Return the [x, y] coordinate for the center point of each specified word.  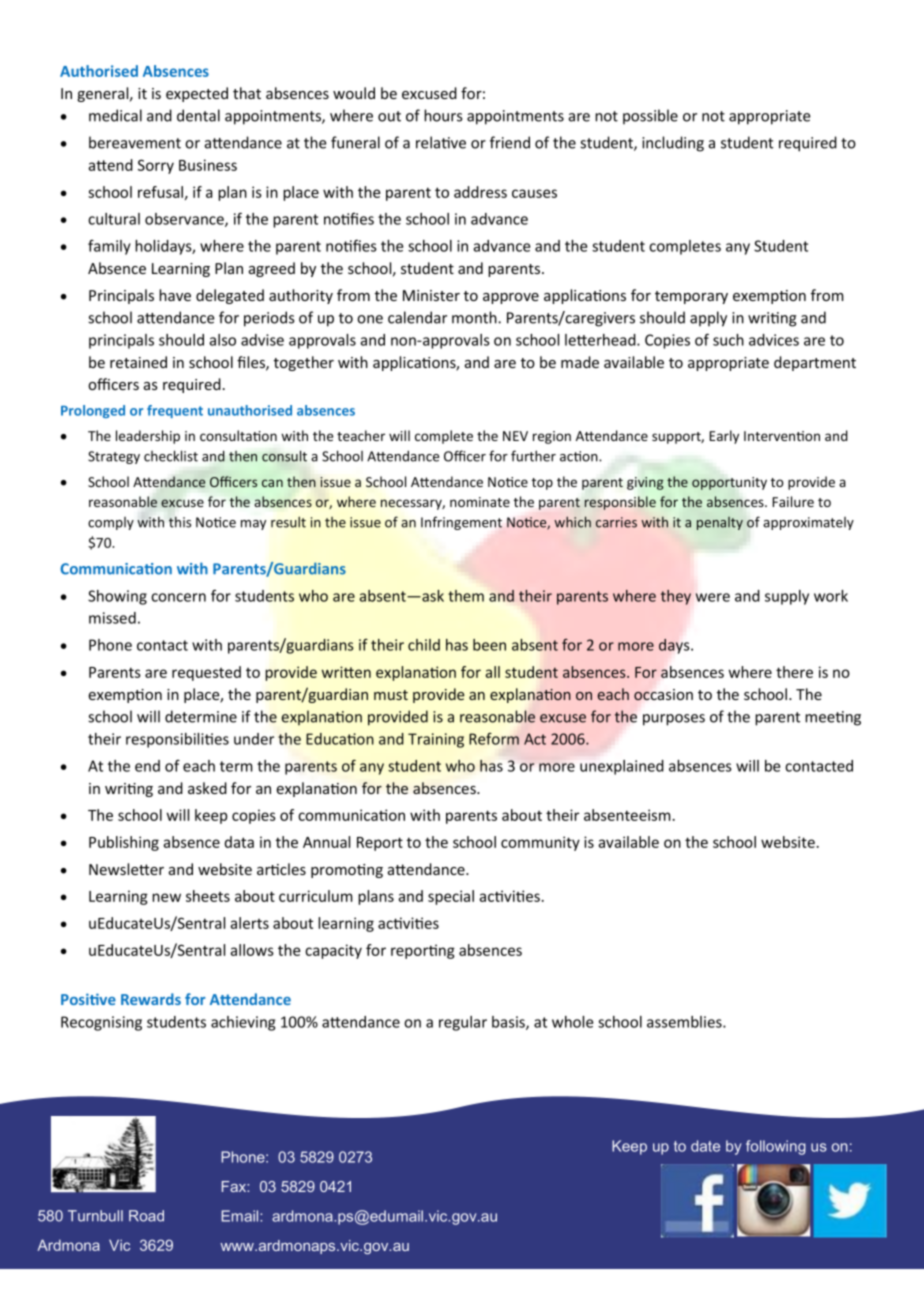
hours [443, 115]
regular [463, 1023]
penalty [720, 523]
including [673, 144]
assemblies [685, 1022]
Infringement [461, 523]
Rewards [151, 999]
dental [198, 115]
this [180, 522]
